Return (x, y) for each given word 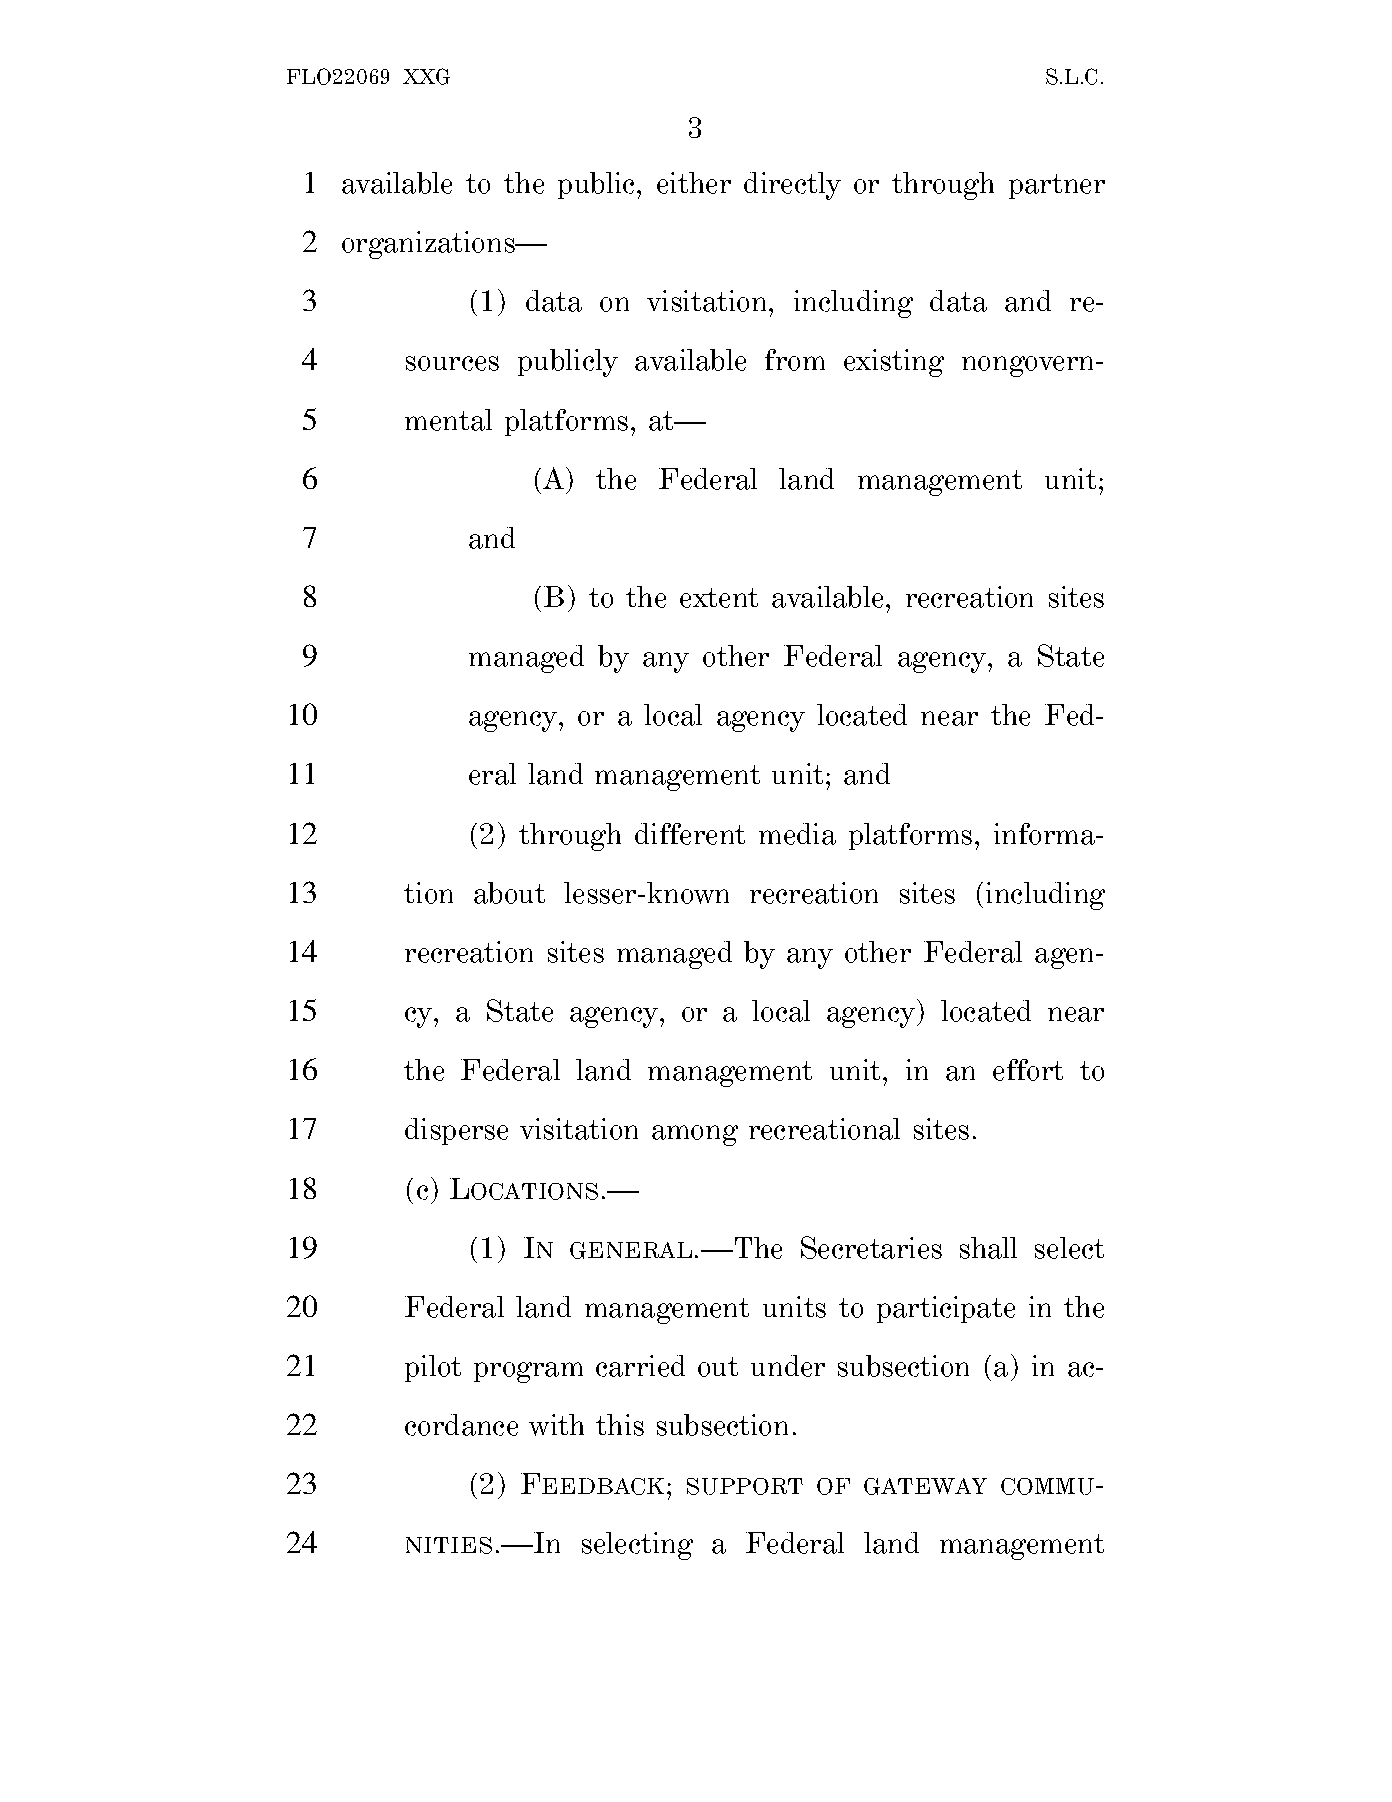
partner (1057, 186)
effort (1028, 1070)
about (509, 893)
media (797, 834)
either (694, 183)
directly (792, 186)
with (556, 1425)
